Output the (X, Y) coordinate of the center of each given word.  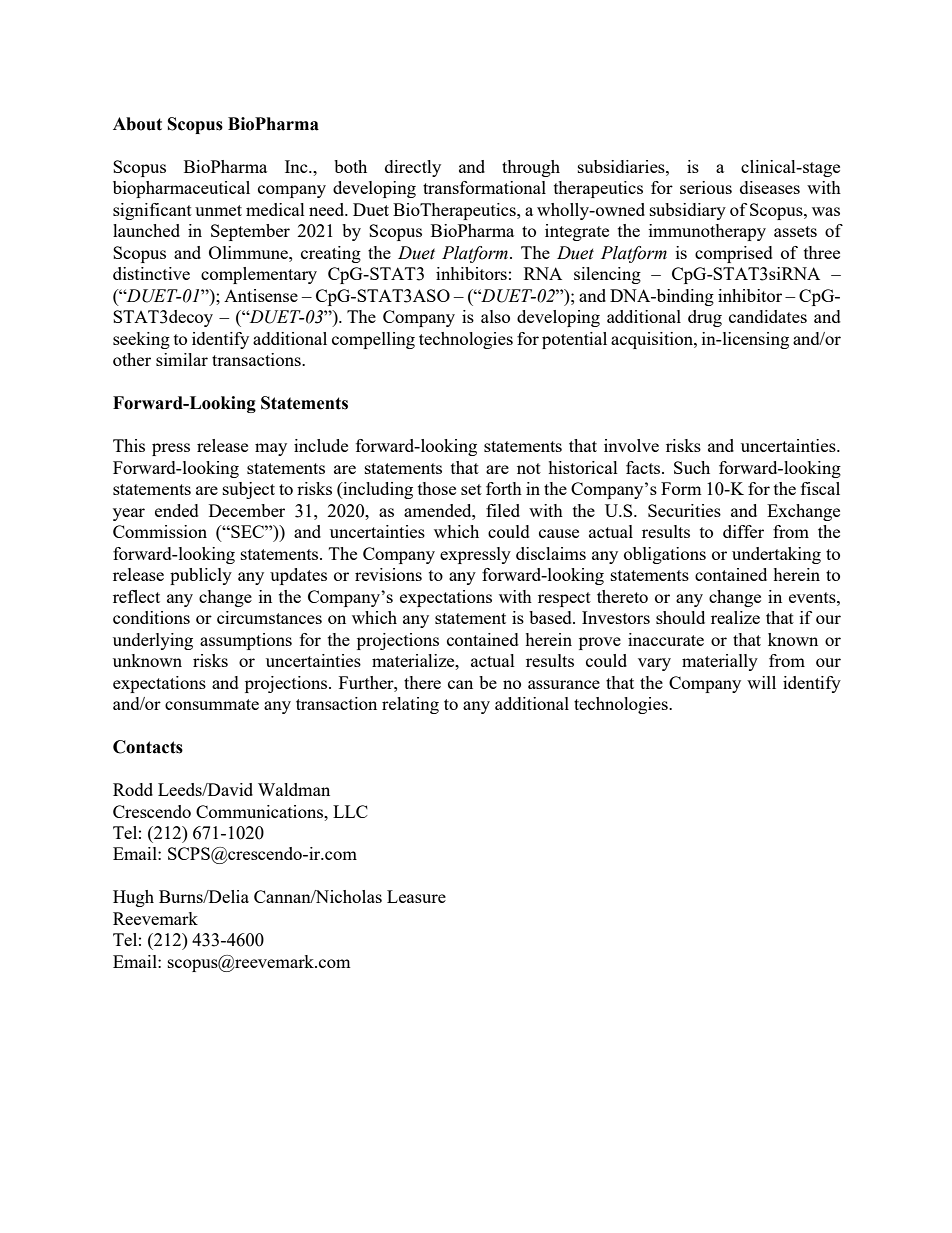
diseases (770, 187)
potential (574, 340)
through (531, 168)
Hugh (133, 898)
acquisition (653, 340)
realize (735, 617)
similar (182, 359)
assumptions (246, 641)
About (137, 124)
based (551, 617)
